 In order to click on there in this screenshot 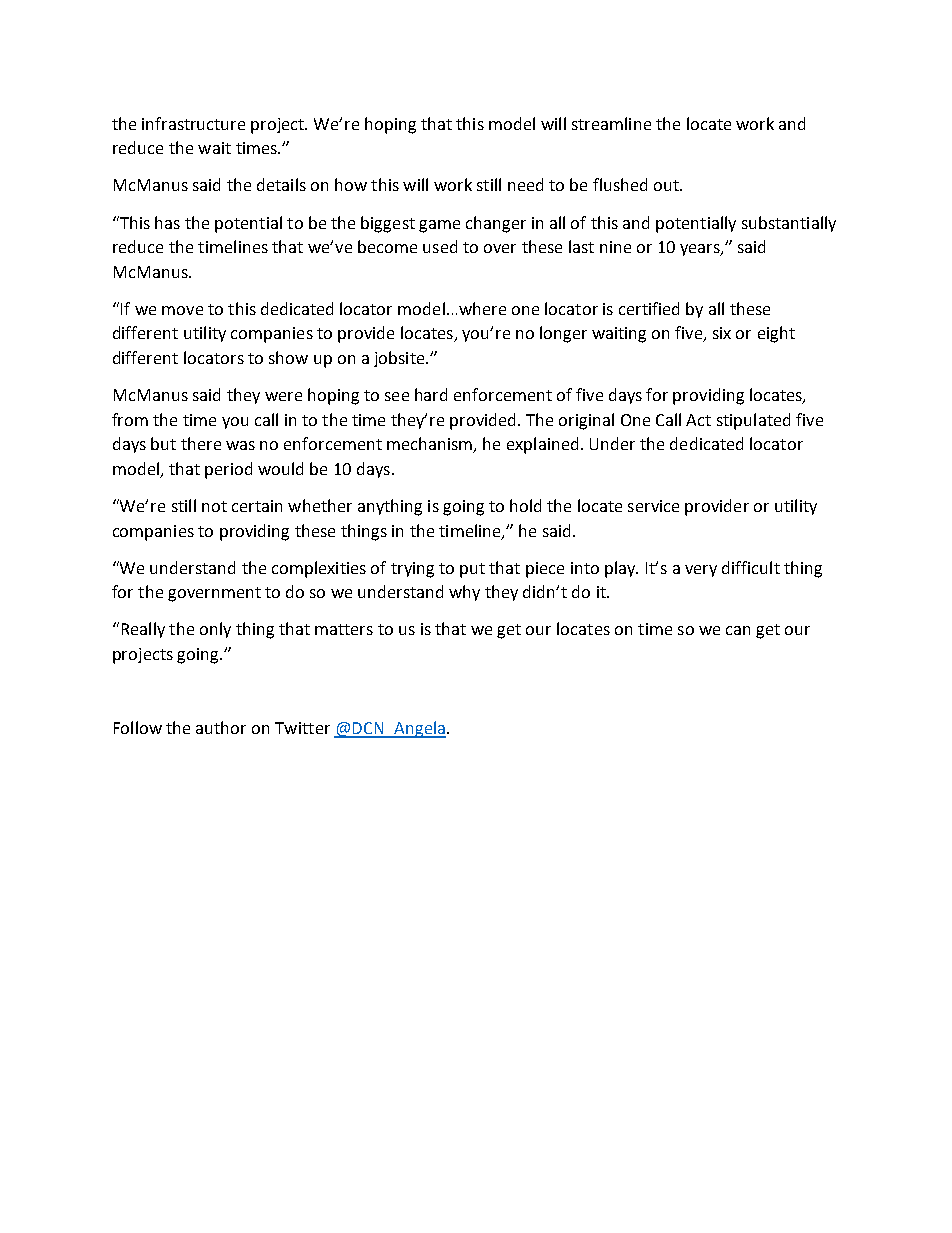, I will do `click(201, 443)`.
